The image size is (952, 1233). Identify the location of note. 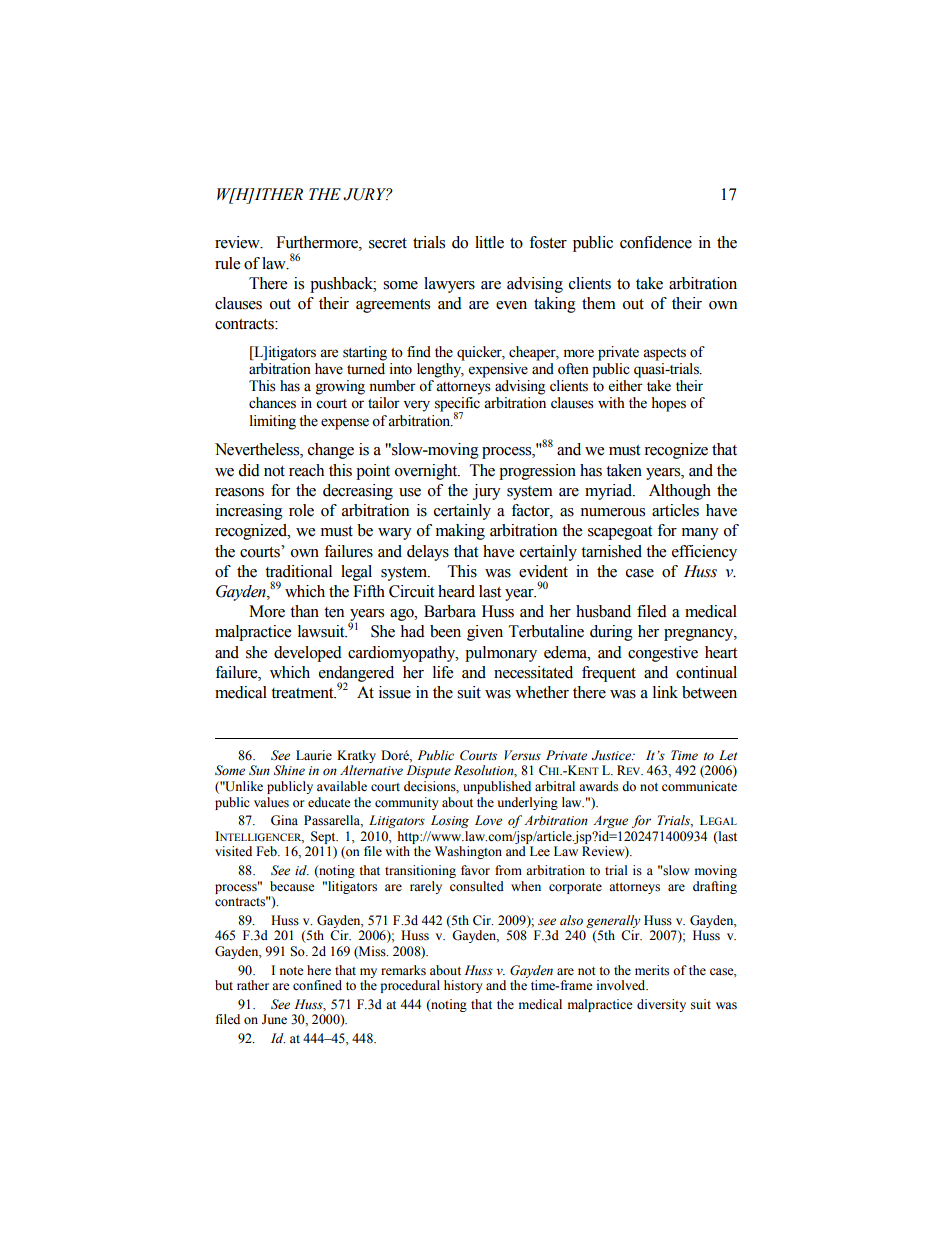
(292, 971).
